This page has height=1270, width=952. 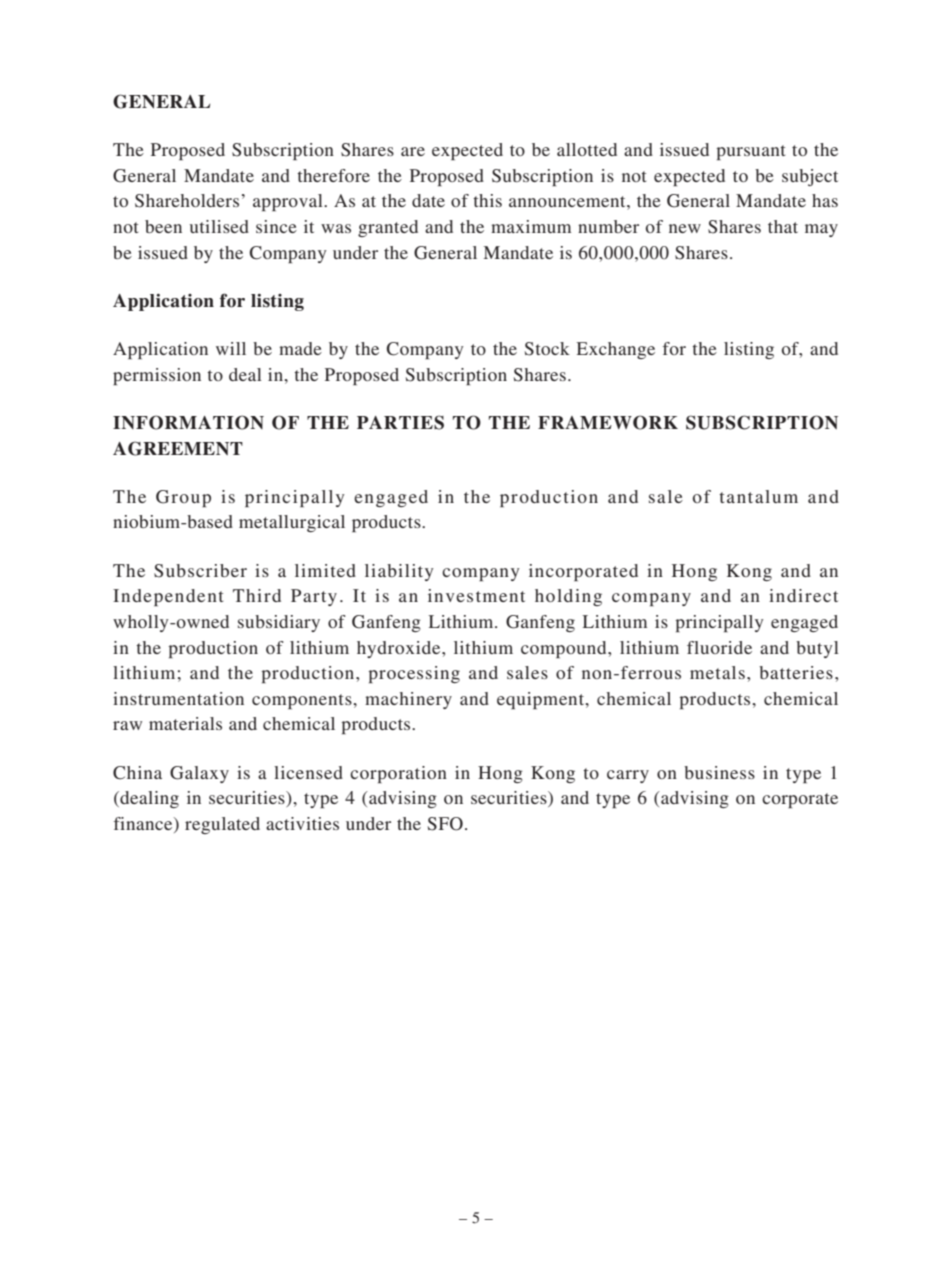 I want to click on investment, so click(x=476, y=595).
